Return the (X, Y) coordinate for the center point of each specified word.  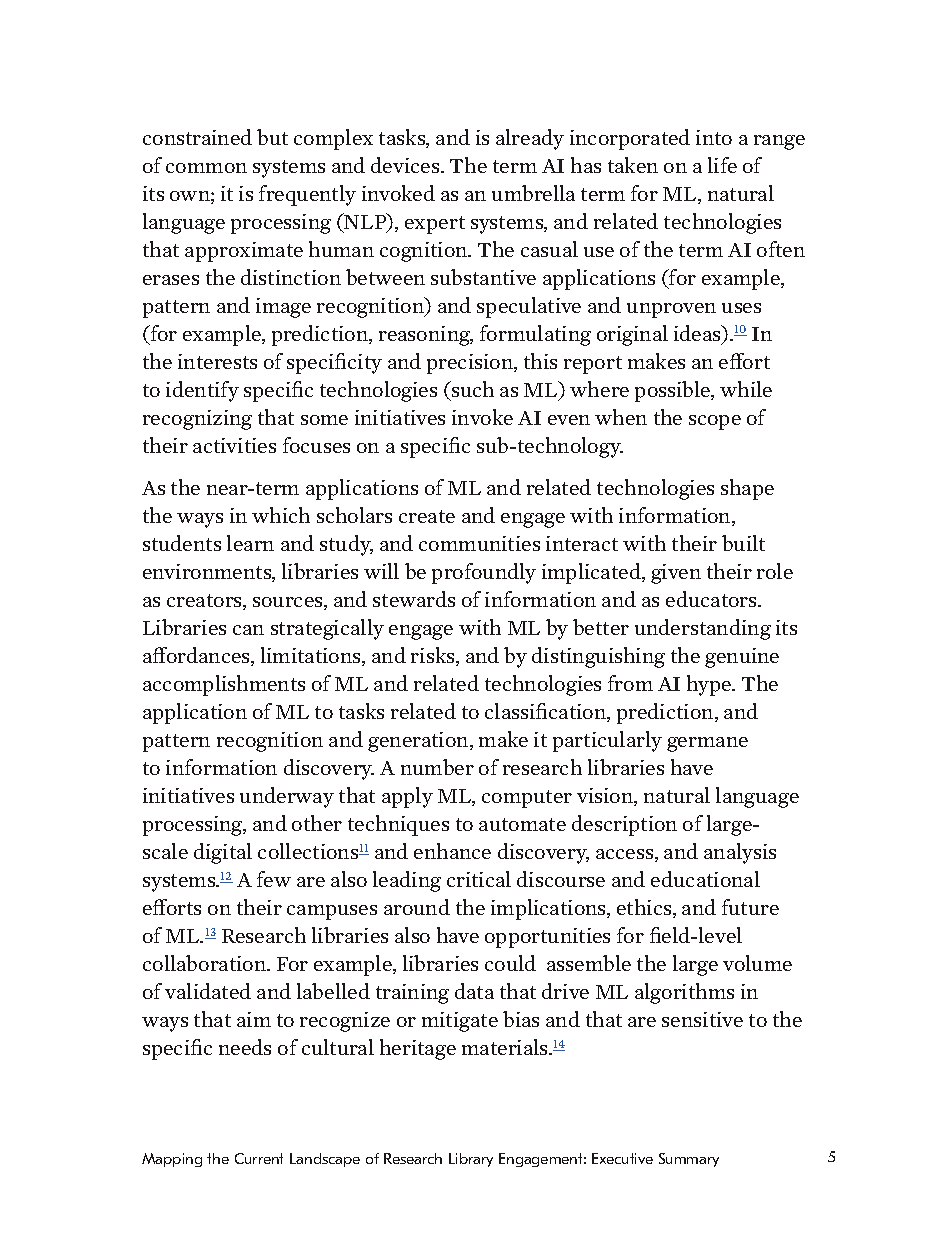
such (472, 389)
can (248, 630)
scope (715, 422)
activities (234, 445)
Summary (689, 1160)
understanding (703, 629)
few (274, 879)
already (530, 139)
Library (471, 1160)
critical (479, 879)
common (206, 168)
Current (259, 1158)
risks (434, 656)
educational (705, 879)
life (722, 165)
